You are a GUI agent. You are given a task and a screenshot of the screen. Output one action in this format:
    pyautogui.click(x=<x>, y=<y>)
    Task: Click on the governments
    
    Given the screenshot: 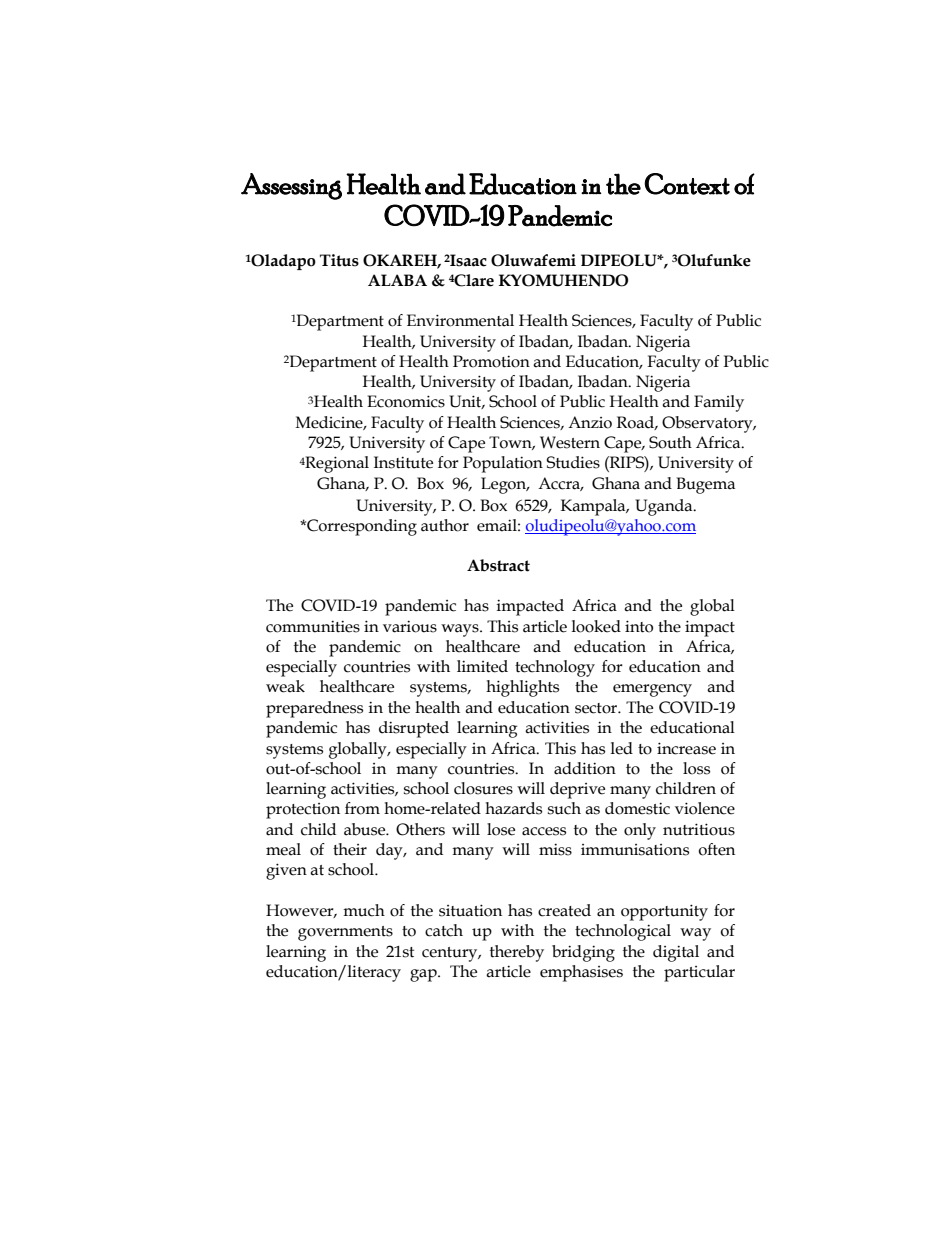 What is the action you would take?
    pyautogui.click(x=345, y=933)
